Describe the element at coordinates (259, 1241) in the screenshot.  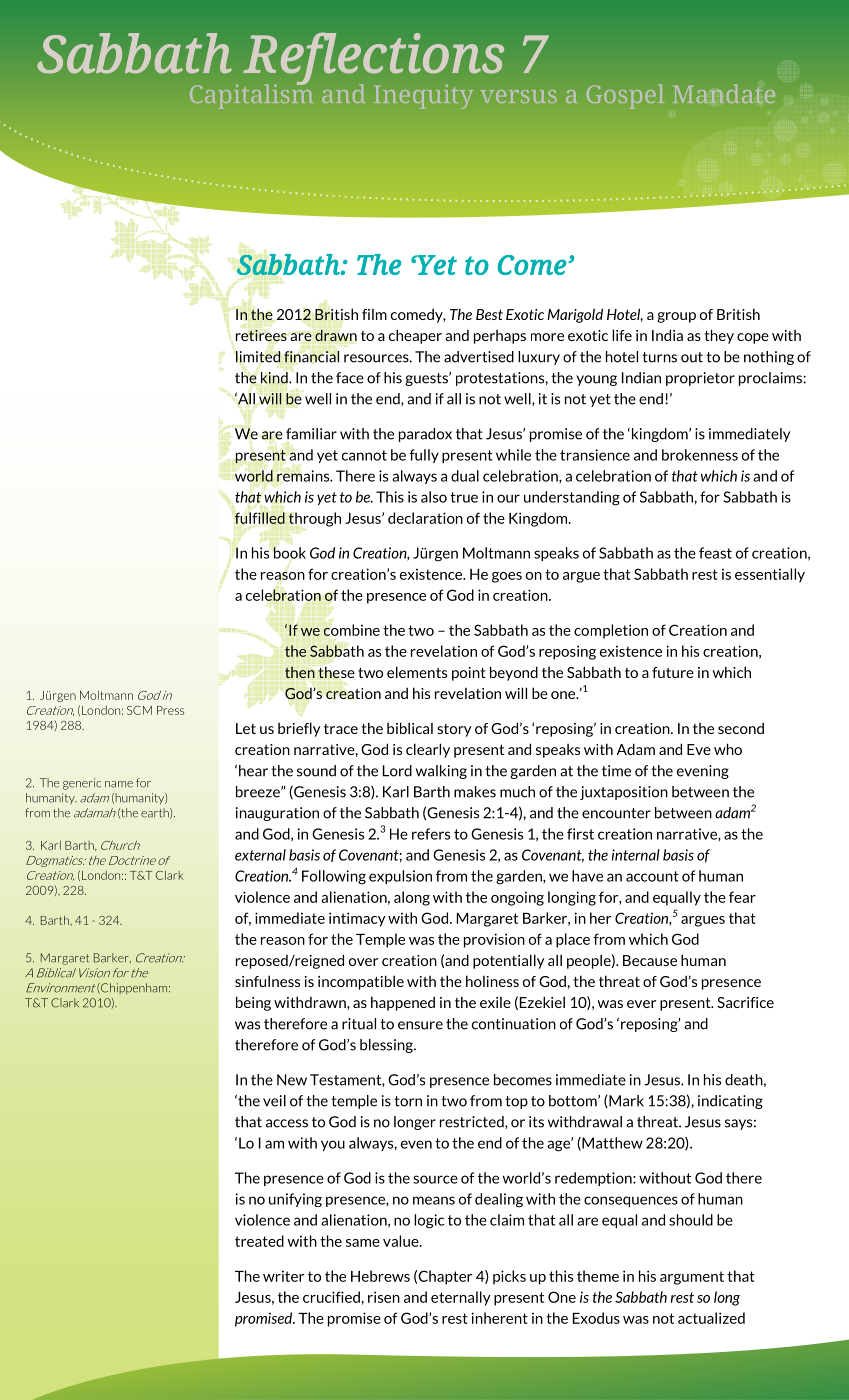
I see `treated` at that location.
